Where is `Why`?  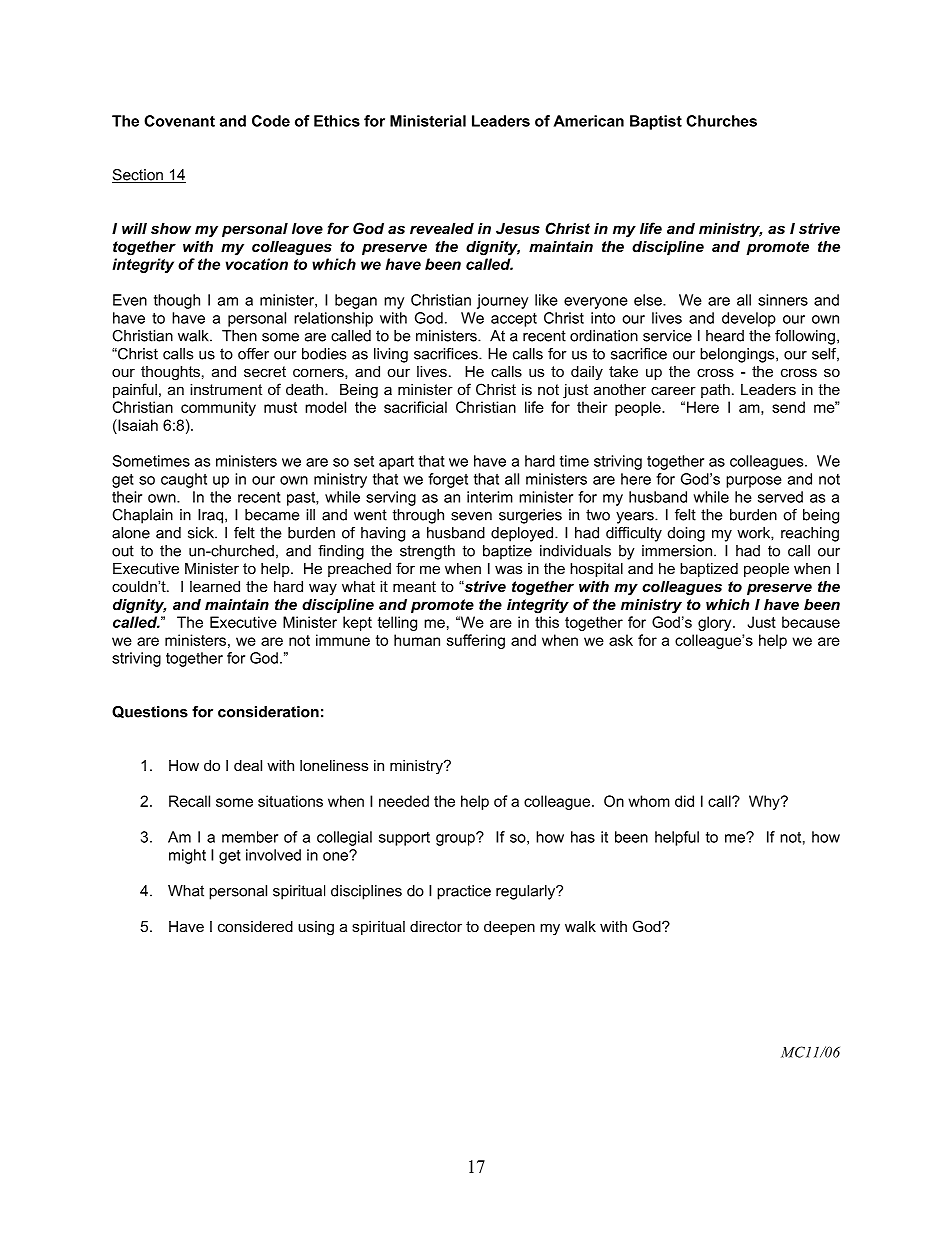
Why is located at coordinates (765, 802).
